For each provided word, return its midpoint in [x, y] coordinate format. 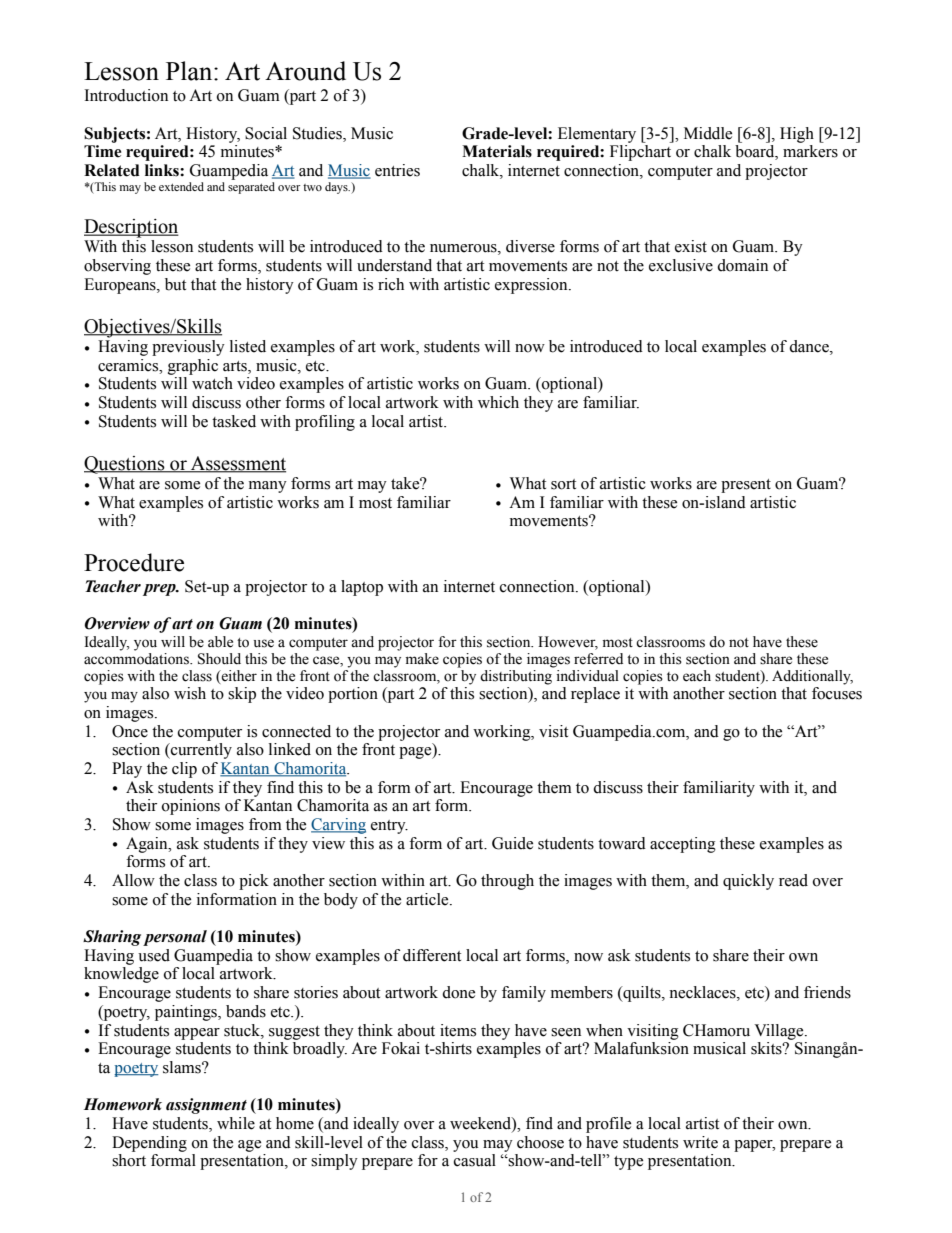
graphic [193, 367]
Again [148, 845]
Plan [190, 71]
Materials [497, 151]
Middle [708, 133]
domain [742, 265]
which [498, 402]
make [422, 659]
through [507, 882]
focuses [837, 693]
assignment [206, 1106]
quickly [748, 882]
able [220, 642]
